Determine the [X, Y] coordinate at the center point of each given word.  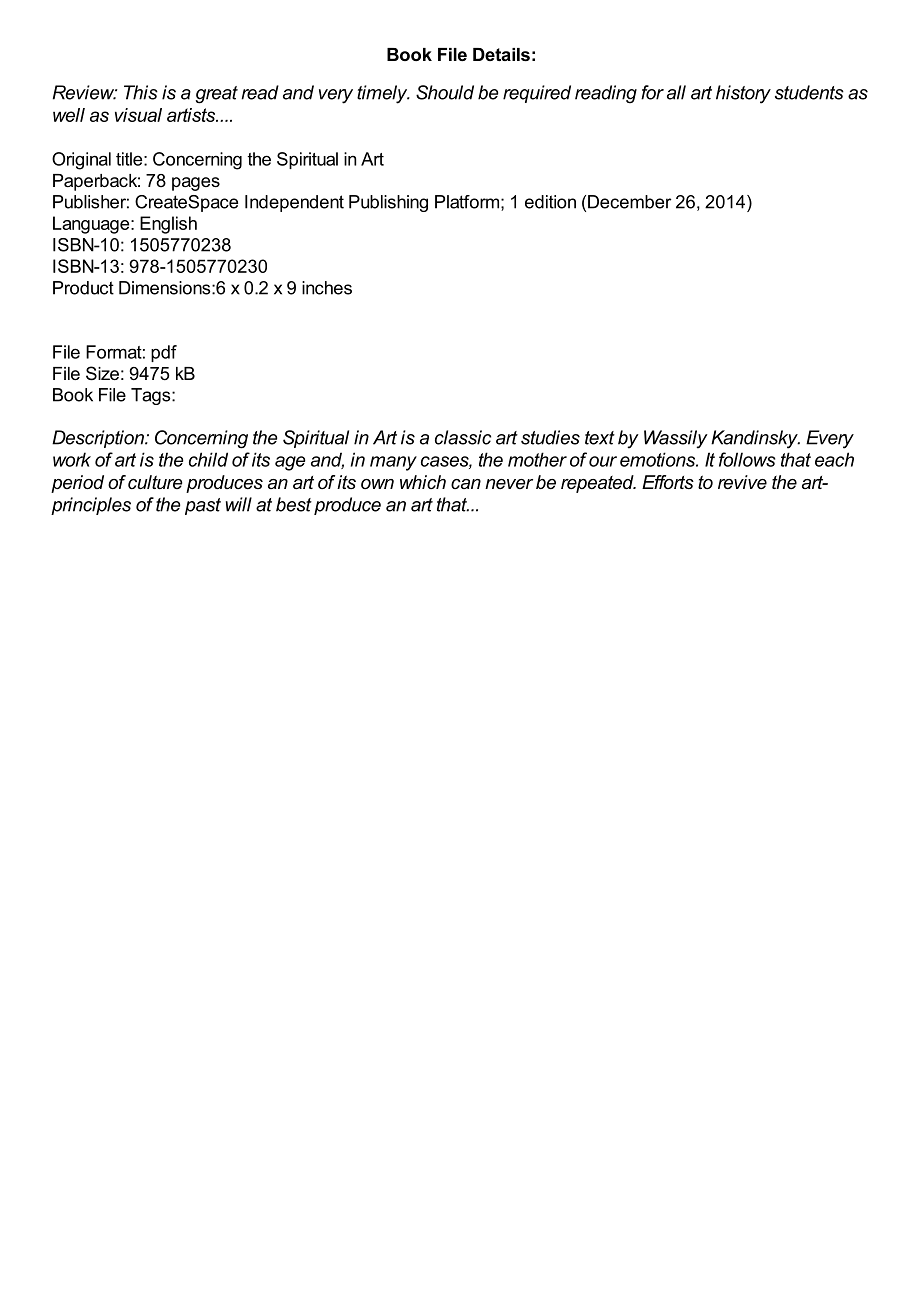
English [168, 225]
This [141, 92]
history [743, 94]
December [629, 202]
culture [155, 482]
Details [501, 54]
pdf [164, 353]
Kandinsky [755, 439]
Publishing [388, 203]
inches [327, 288]
